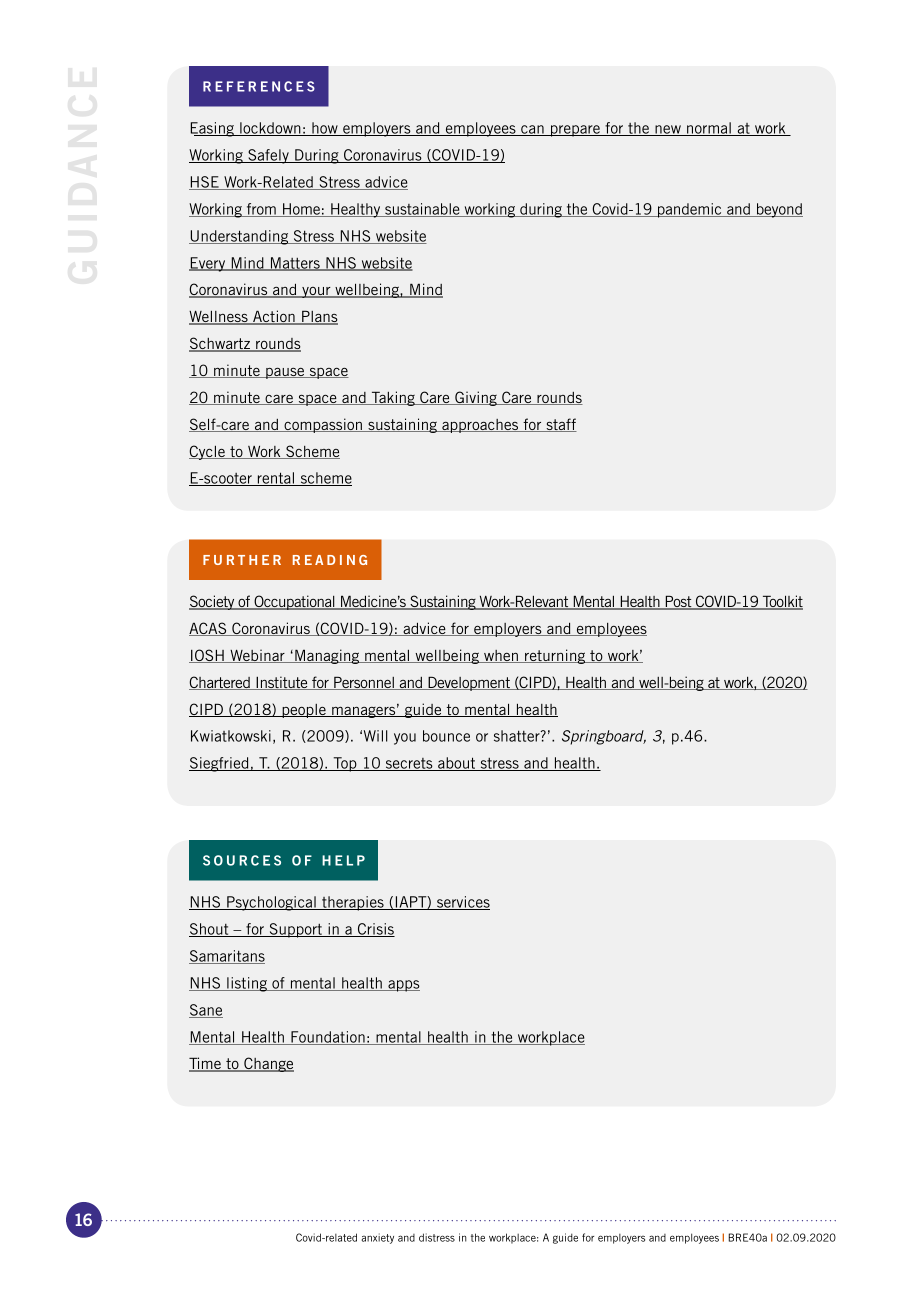 This screenshot has height=1308, width=924. Describe the element at coordinates (377, 1238) in the screenshot. I see `anxiety` at that location.
